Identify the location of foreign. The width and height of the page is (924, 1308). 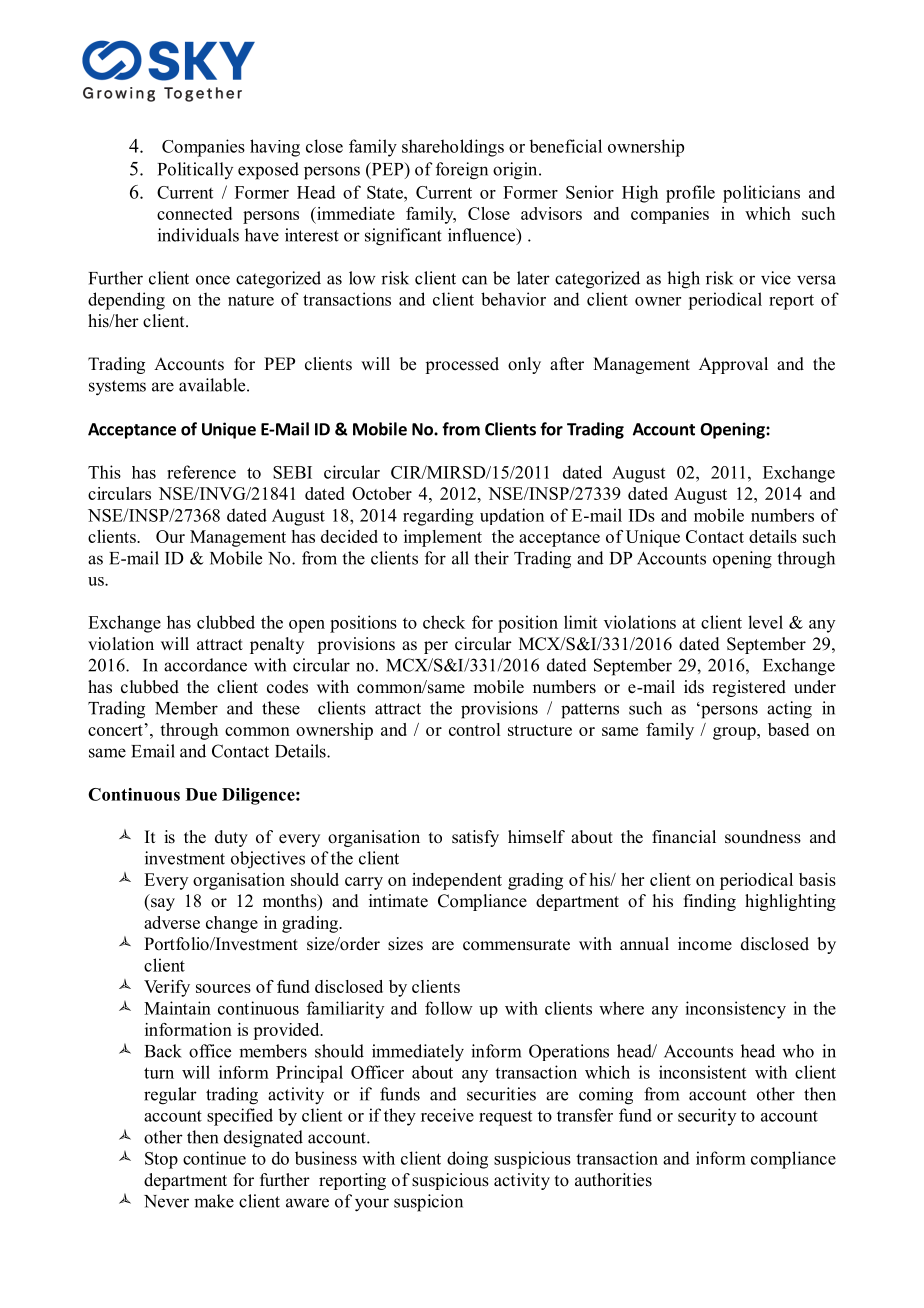
(462, 171).
